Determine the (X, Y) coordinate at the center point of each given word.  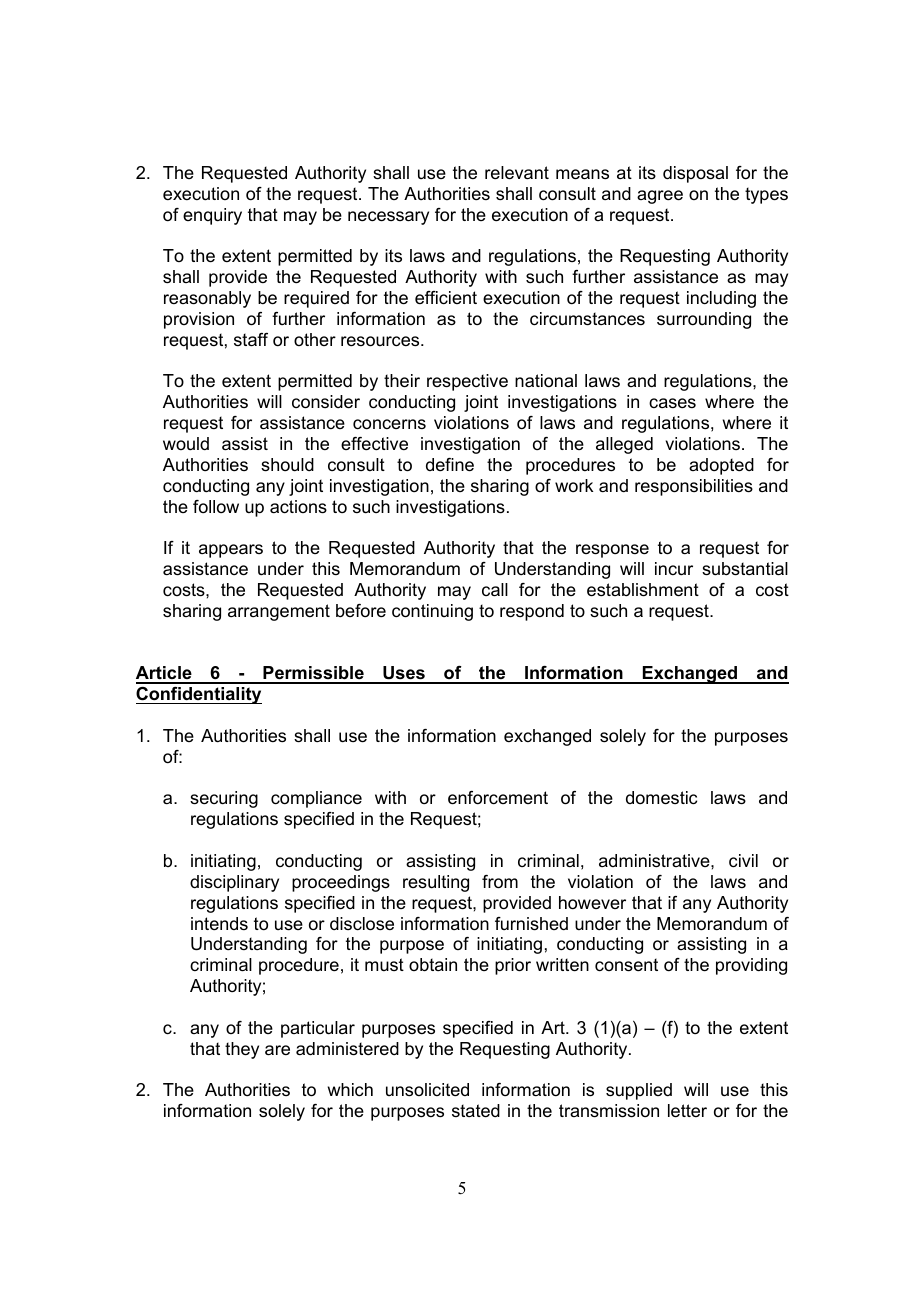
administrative (655, 861)
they (242, 1050)
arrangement (279, 612)
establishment (643, 590)
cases (672, 403)
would (186, 444)
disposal (695, 174)
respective (467, 382)
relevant (517, 173)
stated (476, 1111)
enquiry (212, 216)
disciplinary (234, 883)
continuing (432, 612)
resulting (436, 883)
